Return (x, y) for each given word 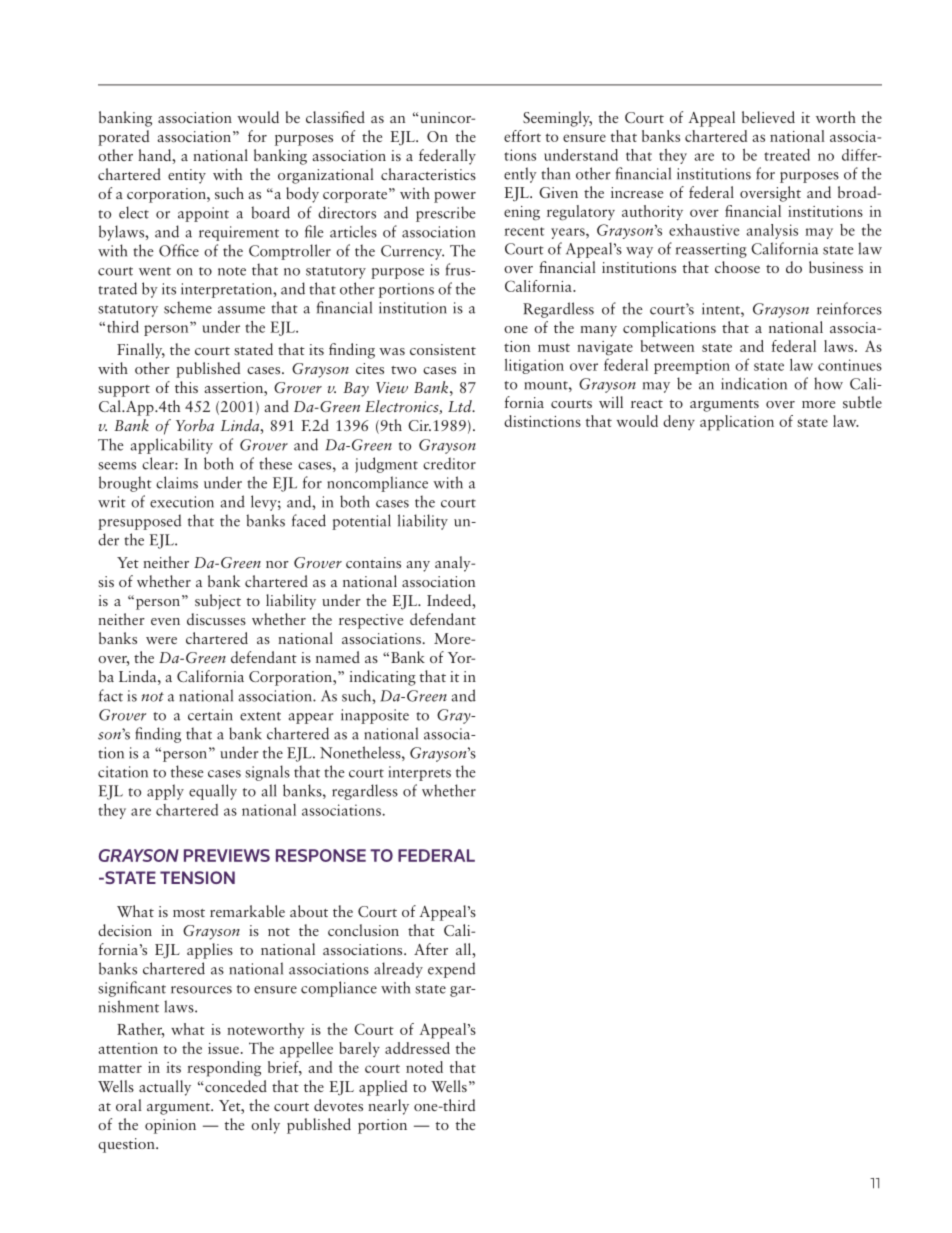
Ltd (461, 406)
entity (187, 176)
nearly (388, 1107)
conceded (235, 1086)
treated (787, 155)
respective (371, 621)
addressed (417, 1048)
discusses (216, 619)
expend (451, 970)
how (828, 383)
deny (679, 422)
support (124, 391)
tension (197, 877)
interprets (420, 773)
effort (522, 136)
